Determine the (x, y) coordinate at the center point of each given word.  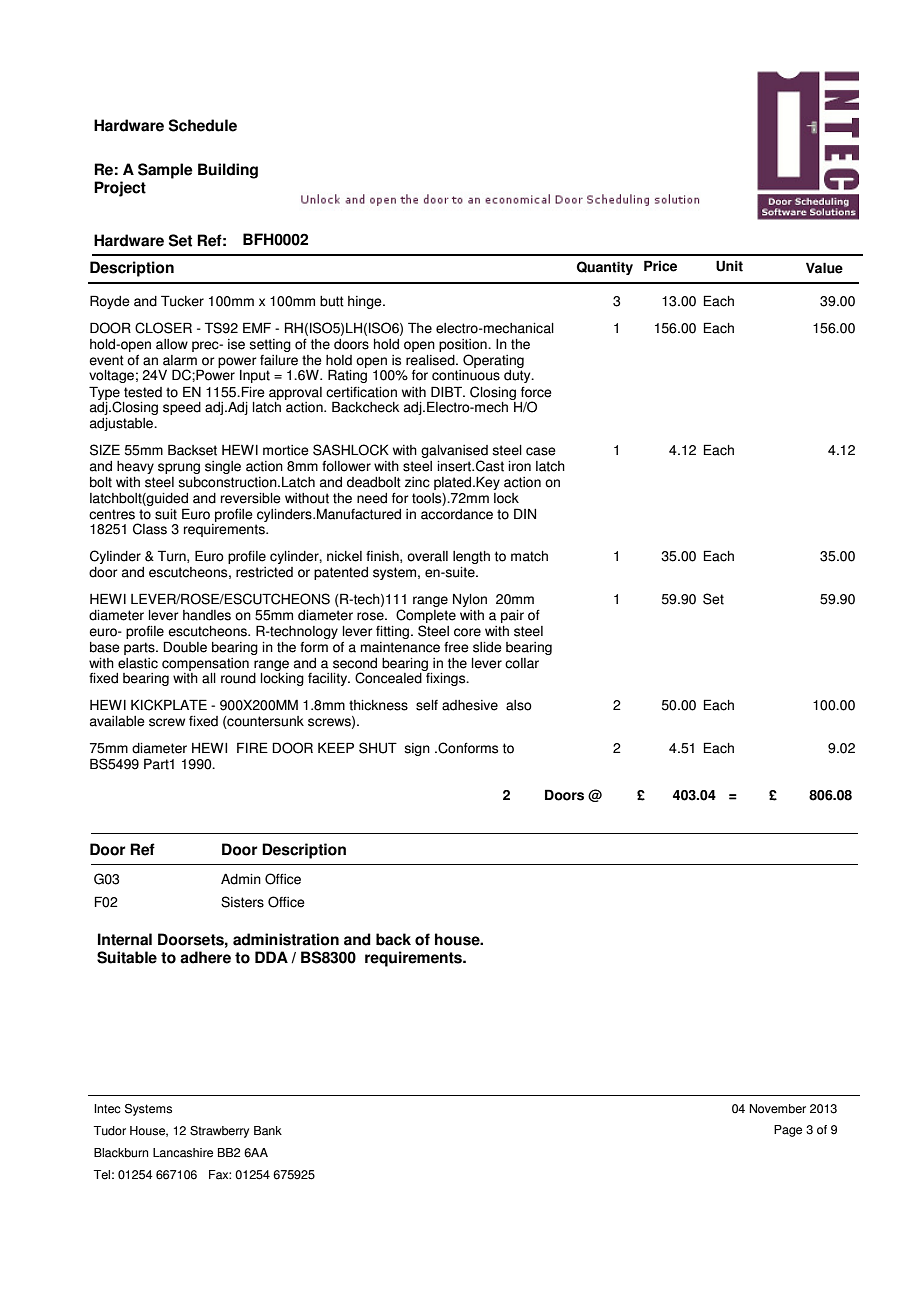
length (471, 557)
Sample (165, 171)
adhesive (470, 705)
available (117, 721)
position (464, 345)
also (519, 705)
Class (150, 529)
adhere (205, 957)
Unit (729, 266)
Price (660, 266)
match (529, 556)
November (778, 1109)
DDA (271, 957)
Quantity (605, 268)
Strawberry (219, 1132)
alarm (180, 360)
